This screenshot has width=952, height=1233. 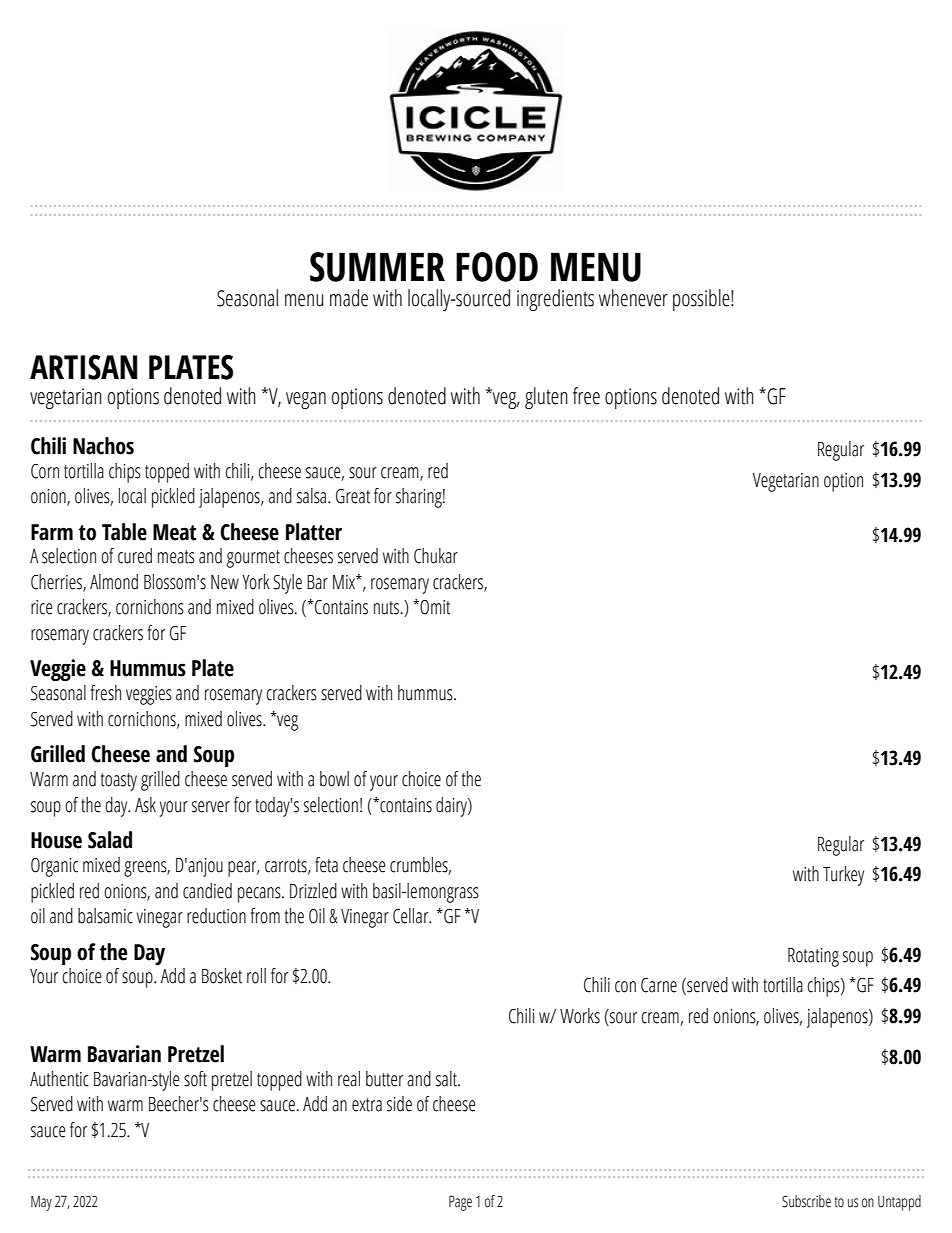 What do you see at coordinates (659, 985) in the screenshot?
I see `Carne` at bounding box center [659, 985].
